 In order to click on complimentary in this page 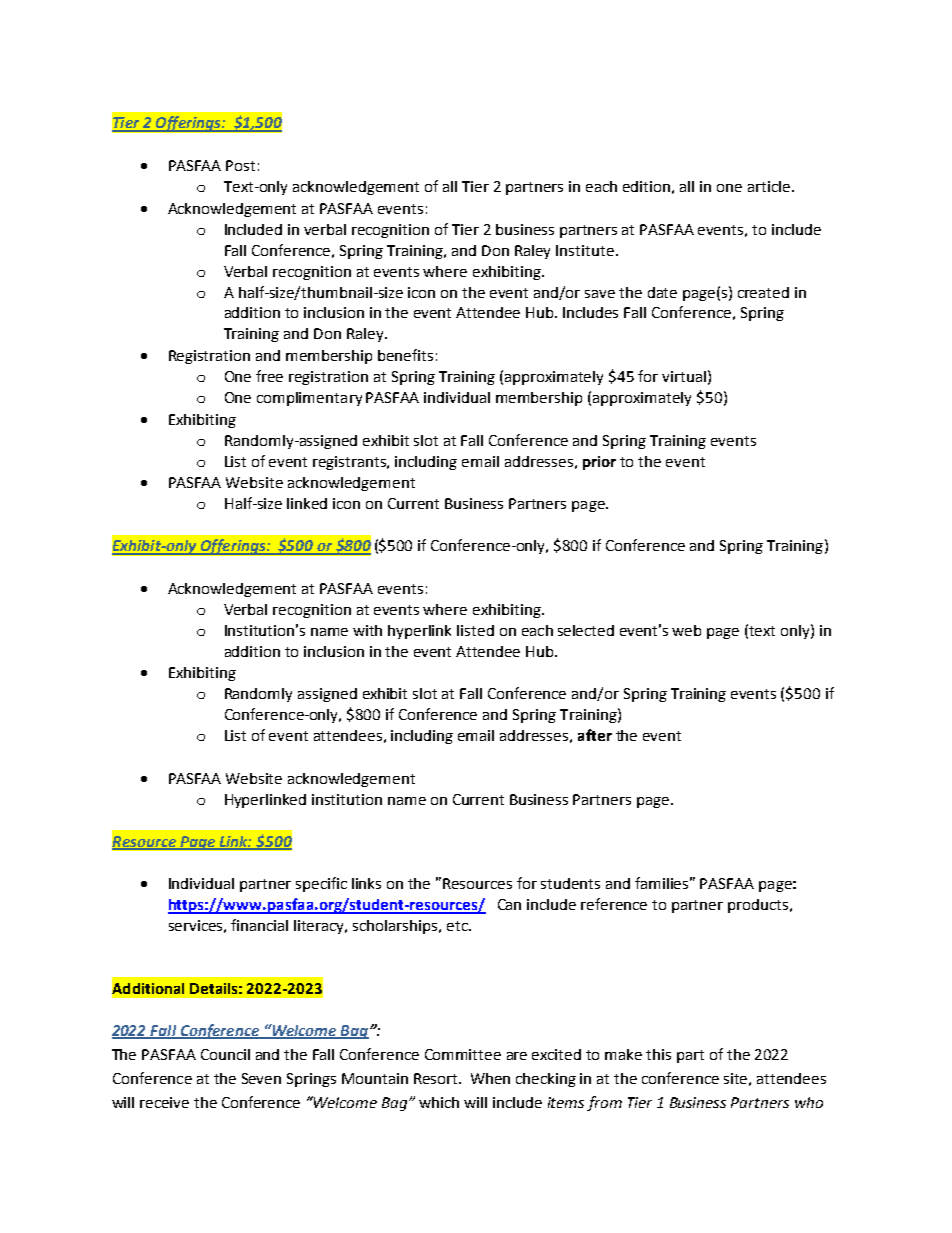, I will do `click(309, 399)`.
